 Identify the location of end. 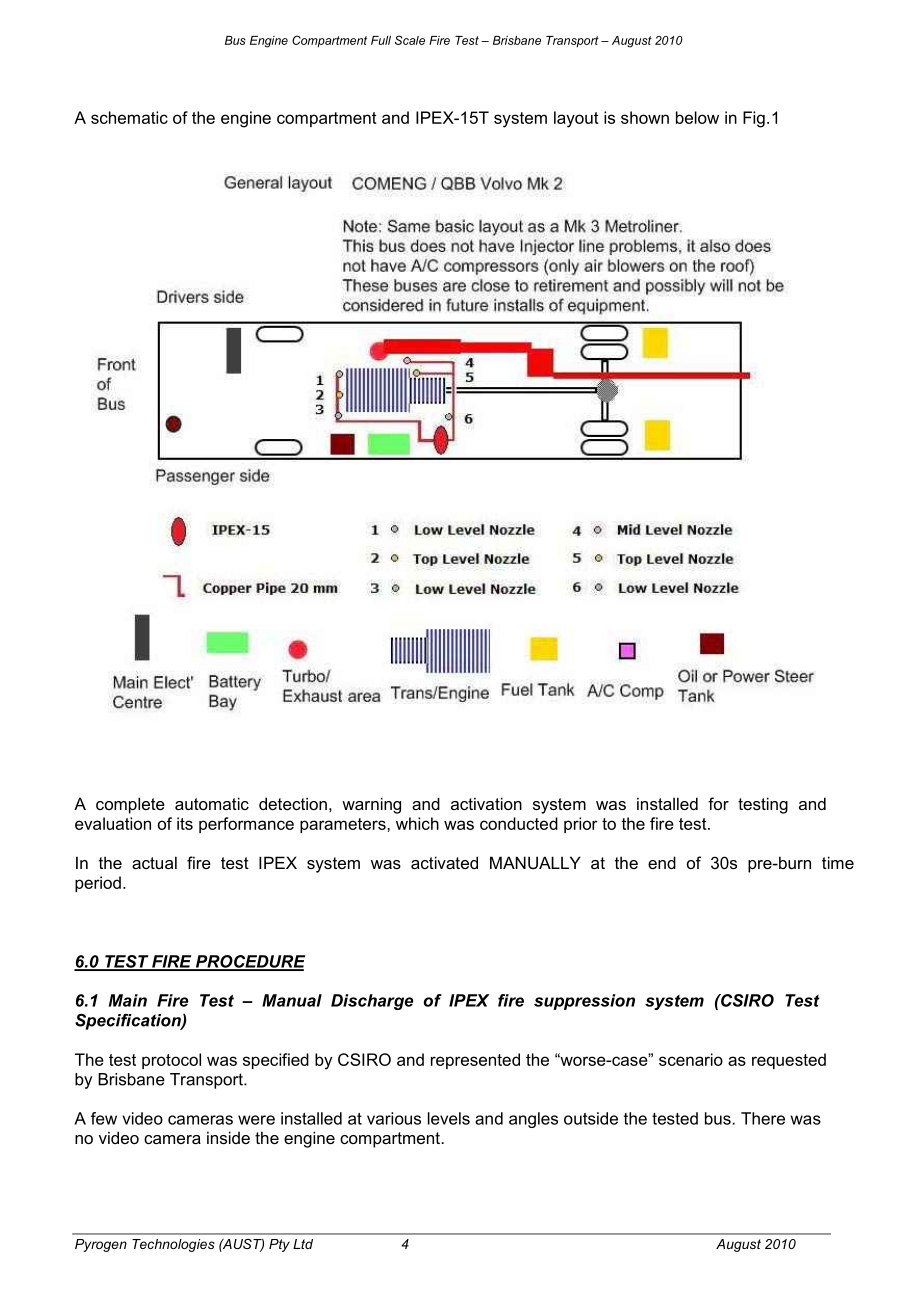
(662, 862).
